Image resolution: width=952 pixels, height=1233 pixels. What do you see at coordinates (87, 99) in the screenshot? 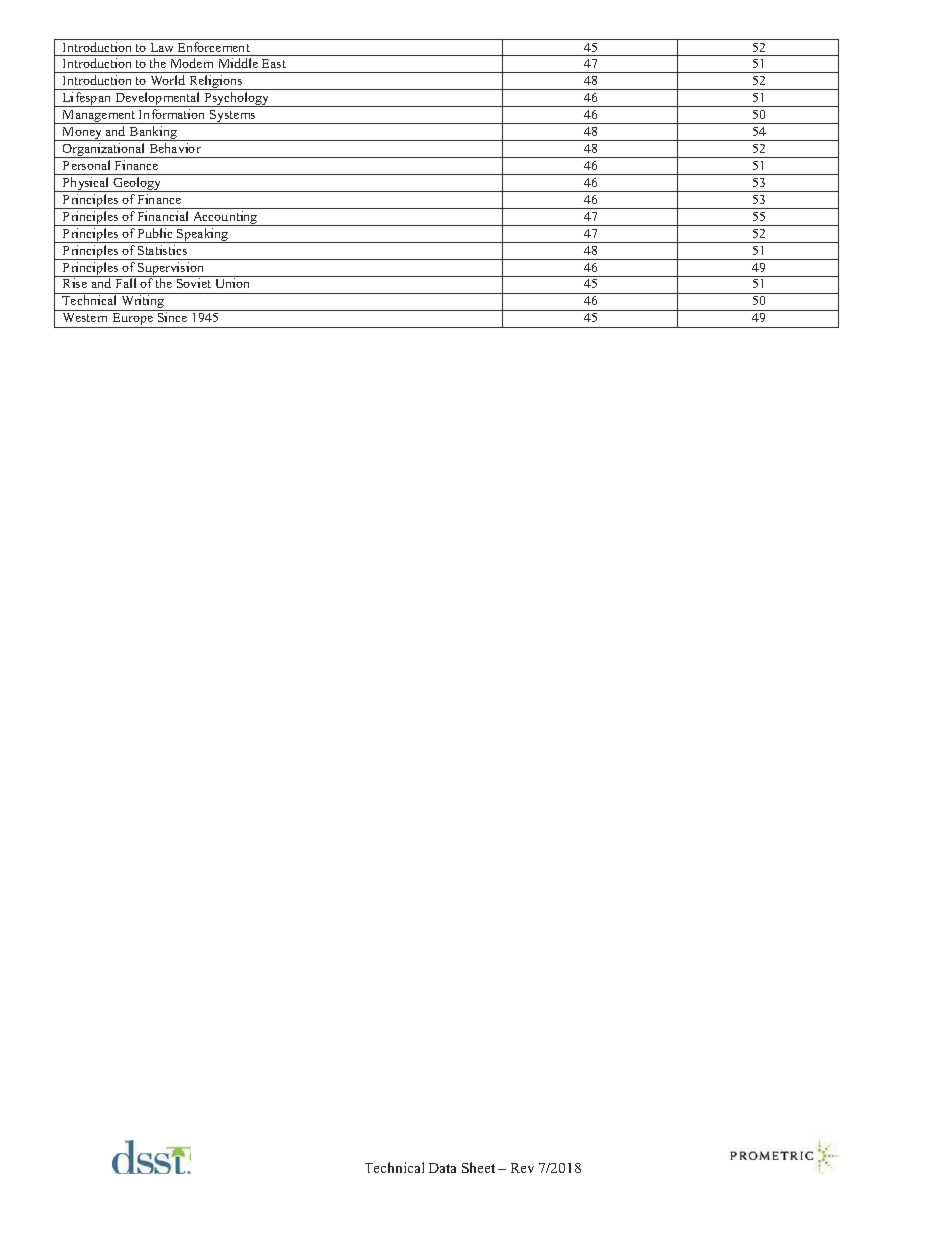
I see `Lifespan` at bounding box center [87, 99].
